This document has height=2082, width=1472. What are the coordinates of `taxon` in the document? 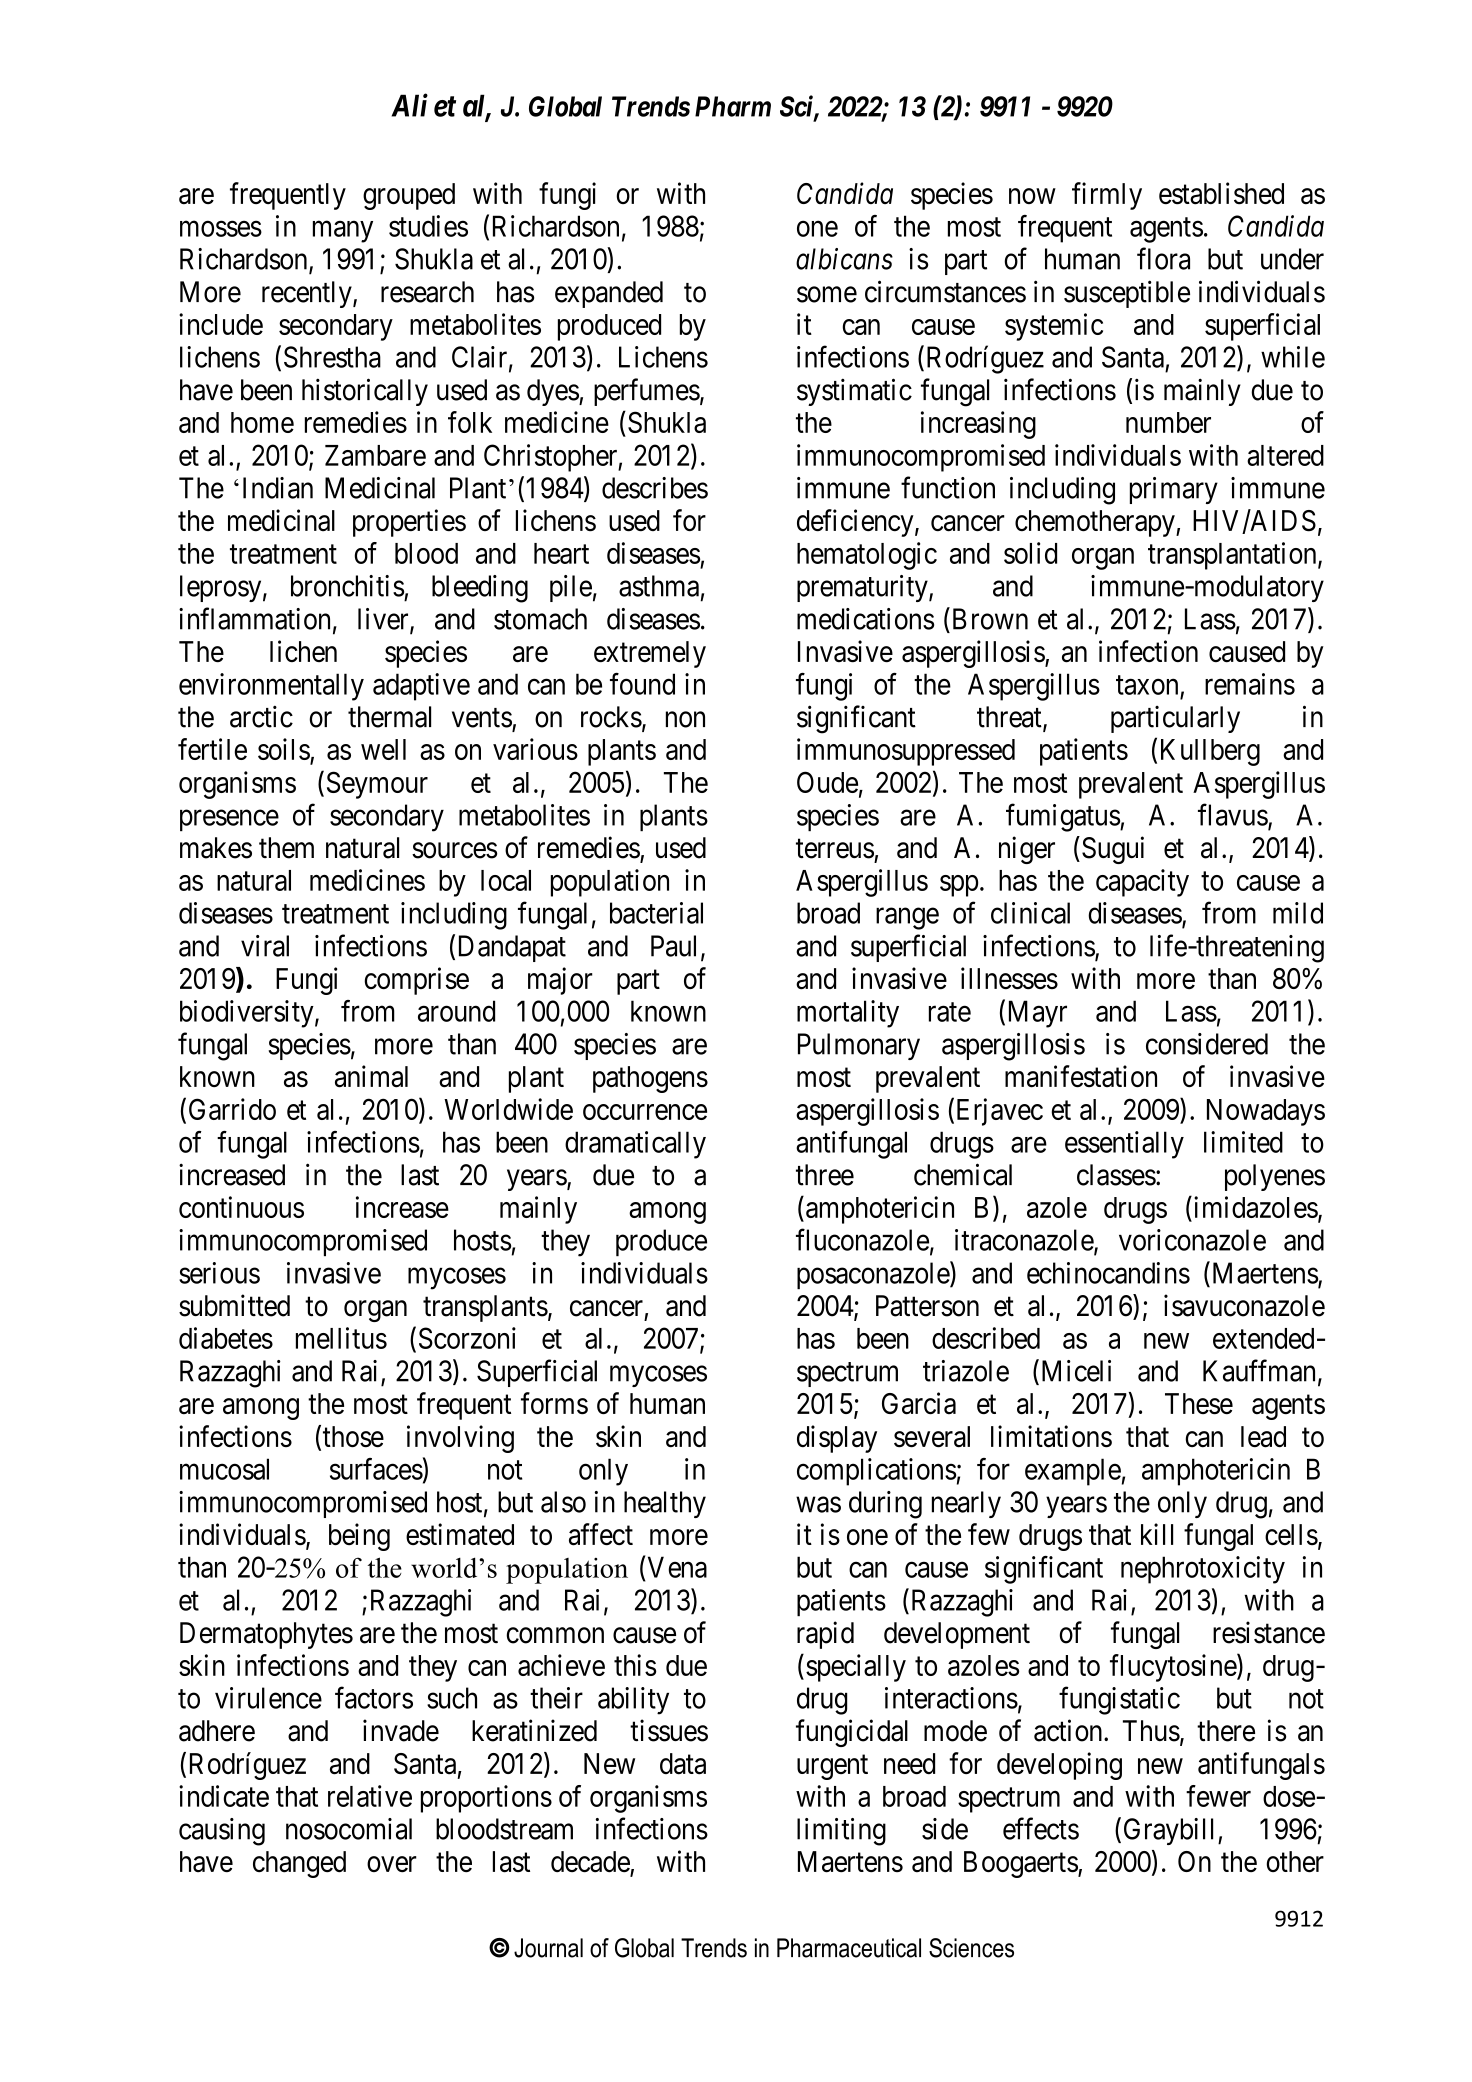 It's located at (1147, 685).
